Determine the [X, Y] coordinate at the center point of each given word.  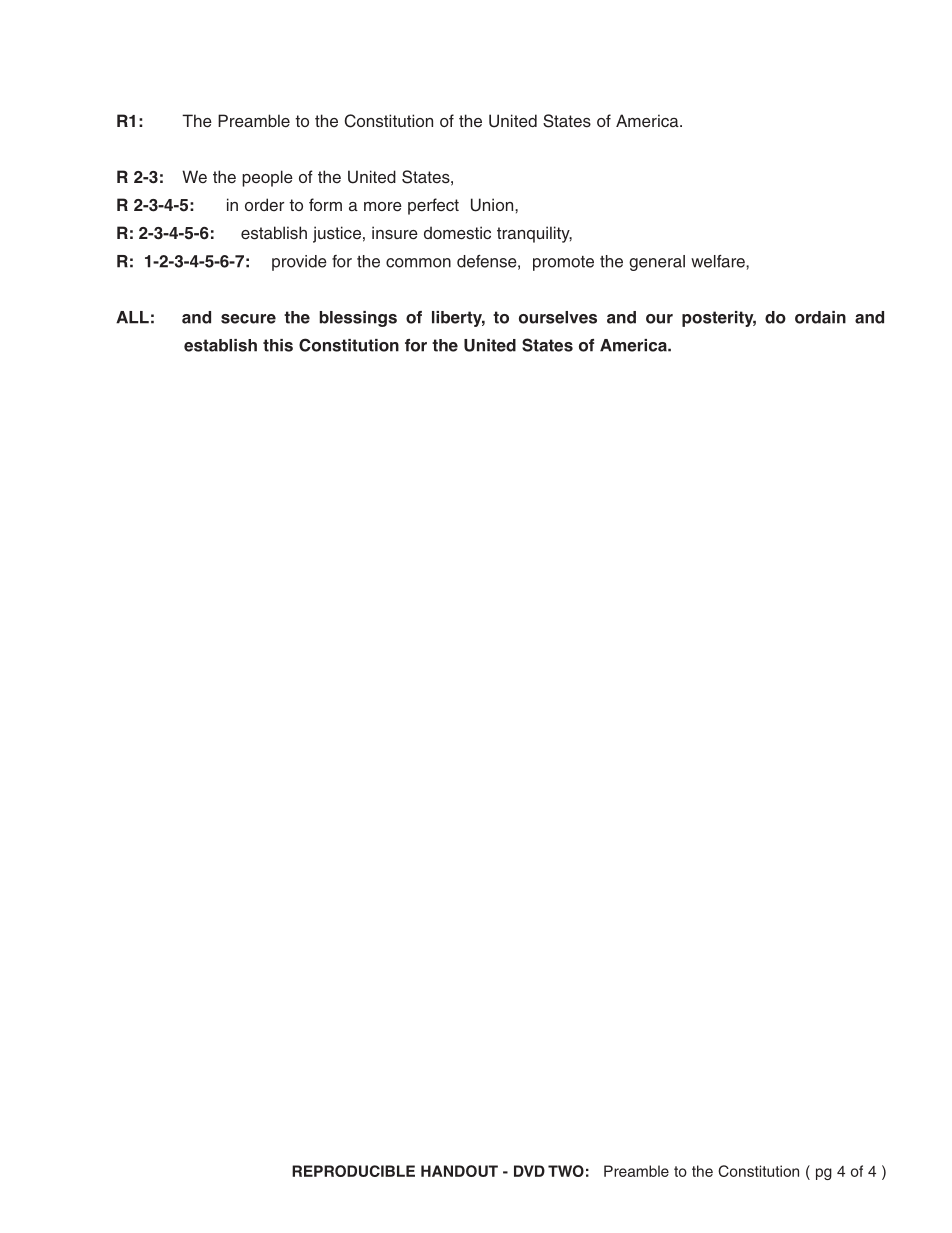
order [264, 204]
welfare [719, 261]
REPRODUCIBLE [353, 1171]
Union [493, 205]
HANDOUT [459, 1171]
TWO [566, 1171]
